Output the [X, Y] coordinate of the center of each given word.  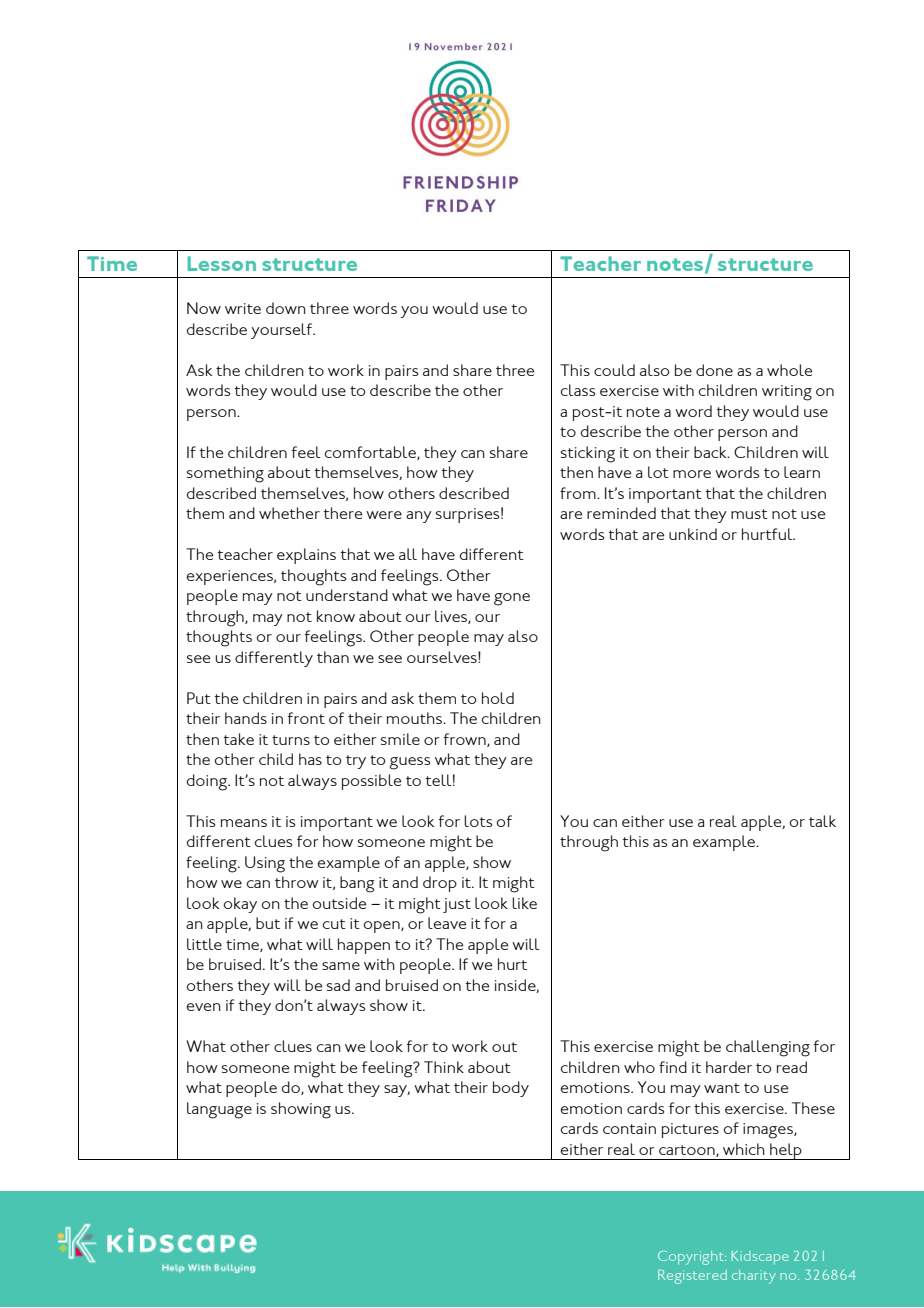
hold [498, 698]
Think [444, 1067]
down [286, 308]
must [749, 514]
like [524, 903]
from [579, 493]
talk [822, 821]
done [714, 370]
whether [289, 513]
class [578, 390]
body [511, 1089]
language [219, 1110]
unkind [693, 534]
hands [246, 718]
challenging [768, 1048]
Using [265, 864]
